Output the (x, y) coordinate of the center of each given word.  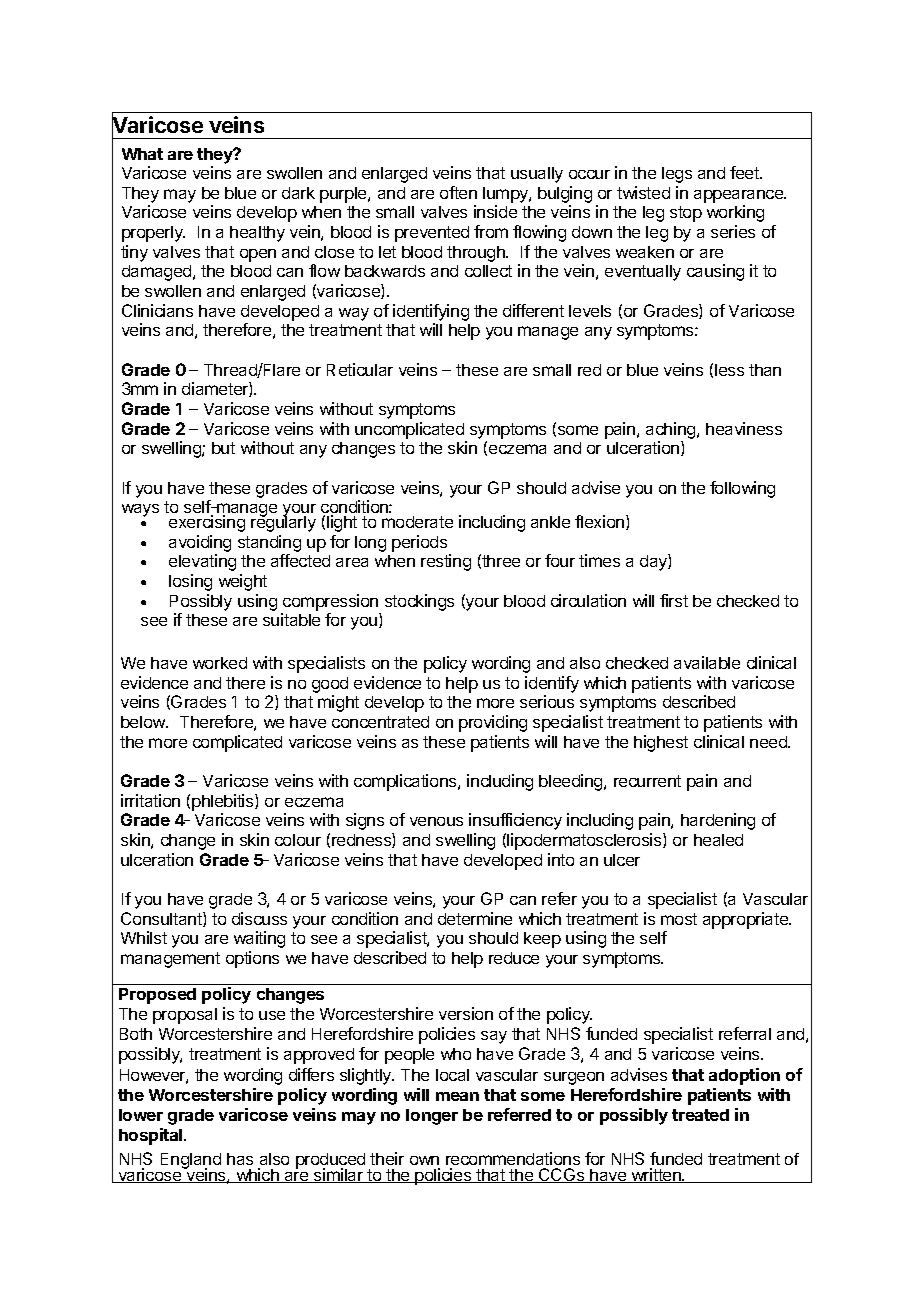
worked (220, 663)
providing (493, 723)
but (223, 448)
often (458, 192)
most (679, 919)
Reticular (360, 369)
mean (457, 1096)
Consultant (162, 919)
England (191, 1161)
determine (475, 918)
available (707, 662)
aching (672, 430)
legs (677, 175)
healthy (257, 234)
